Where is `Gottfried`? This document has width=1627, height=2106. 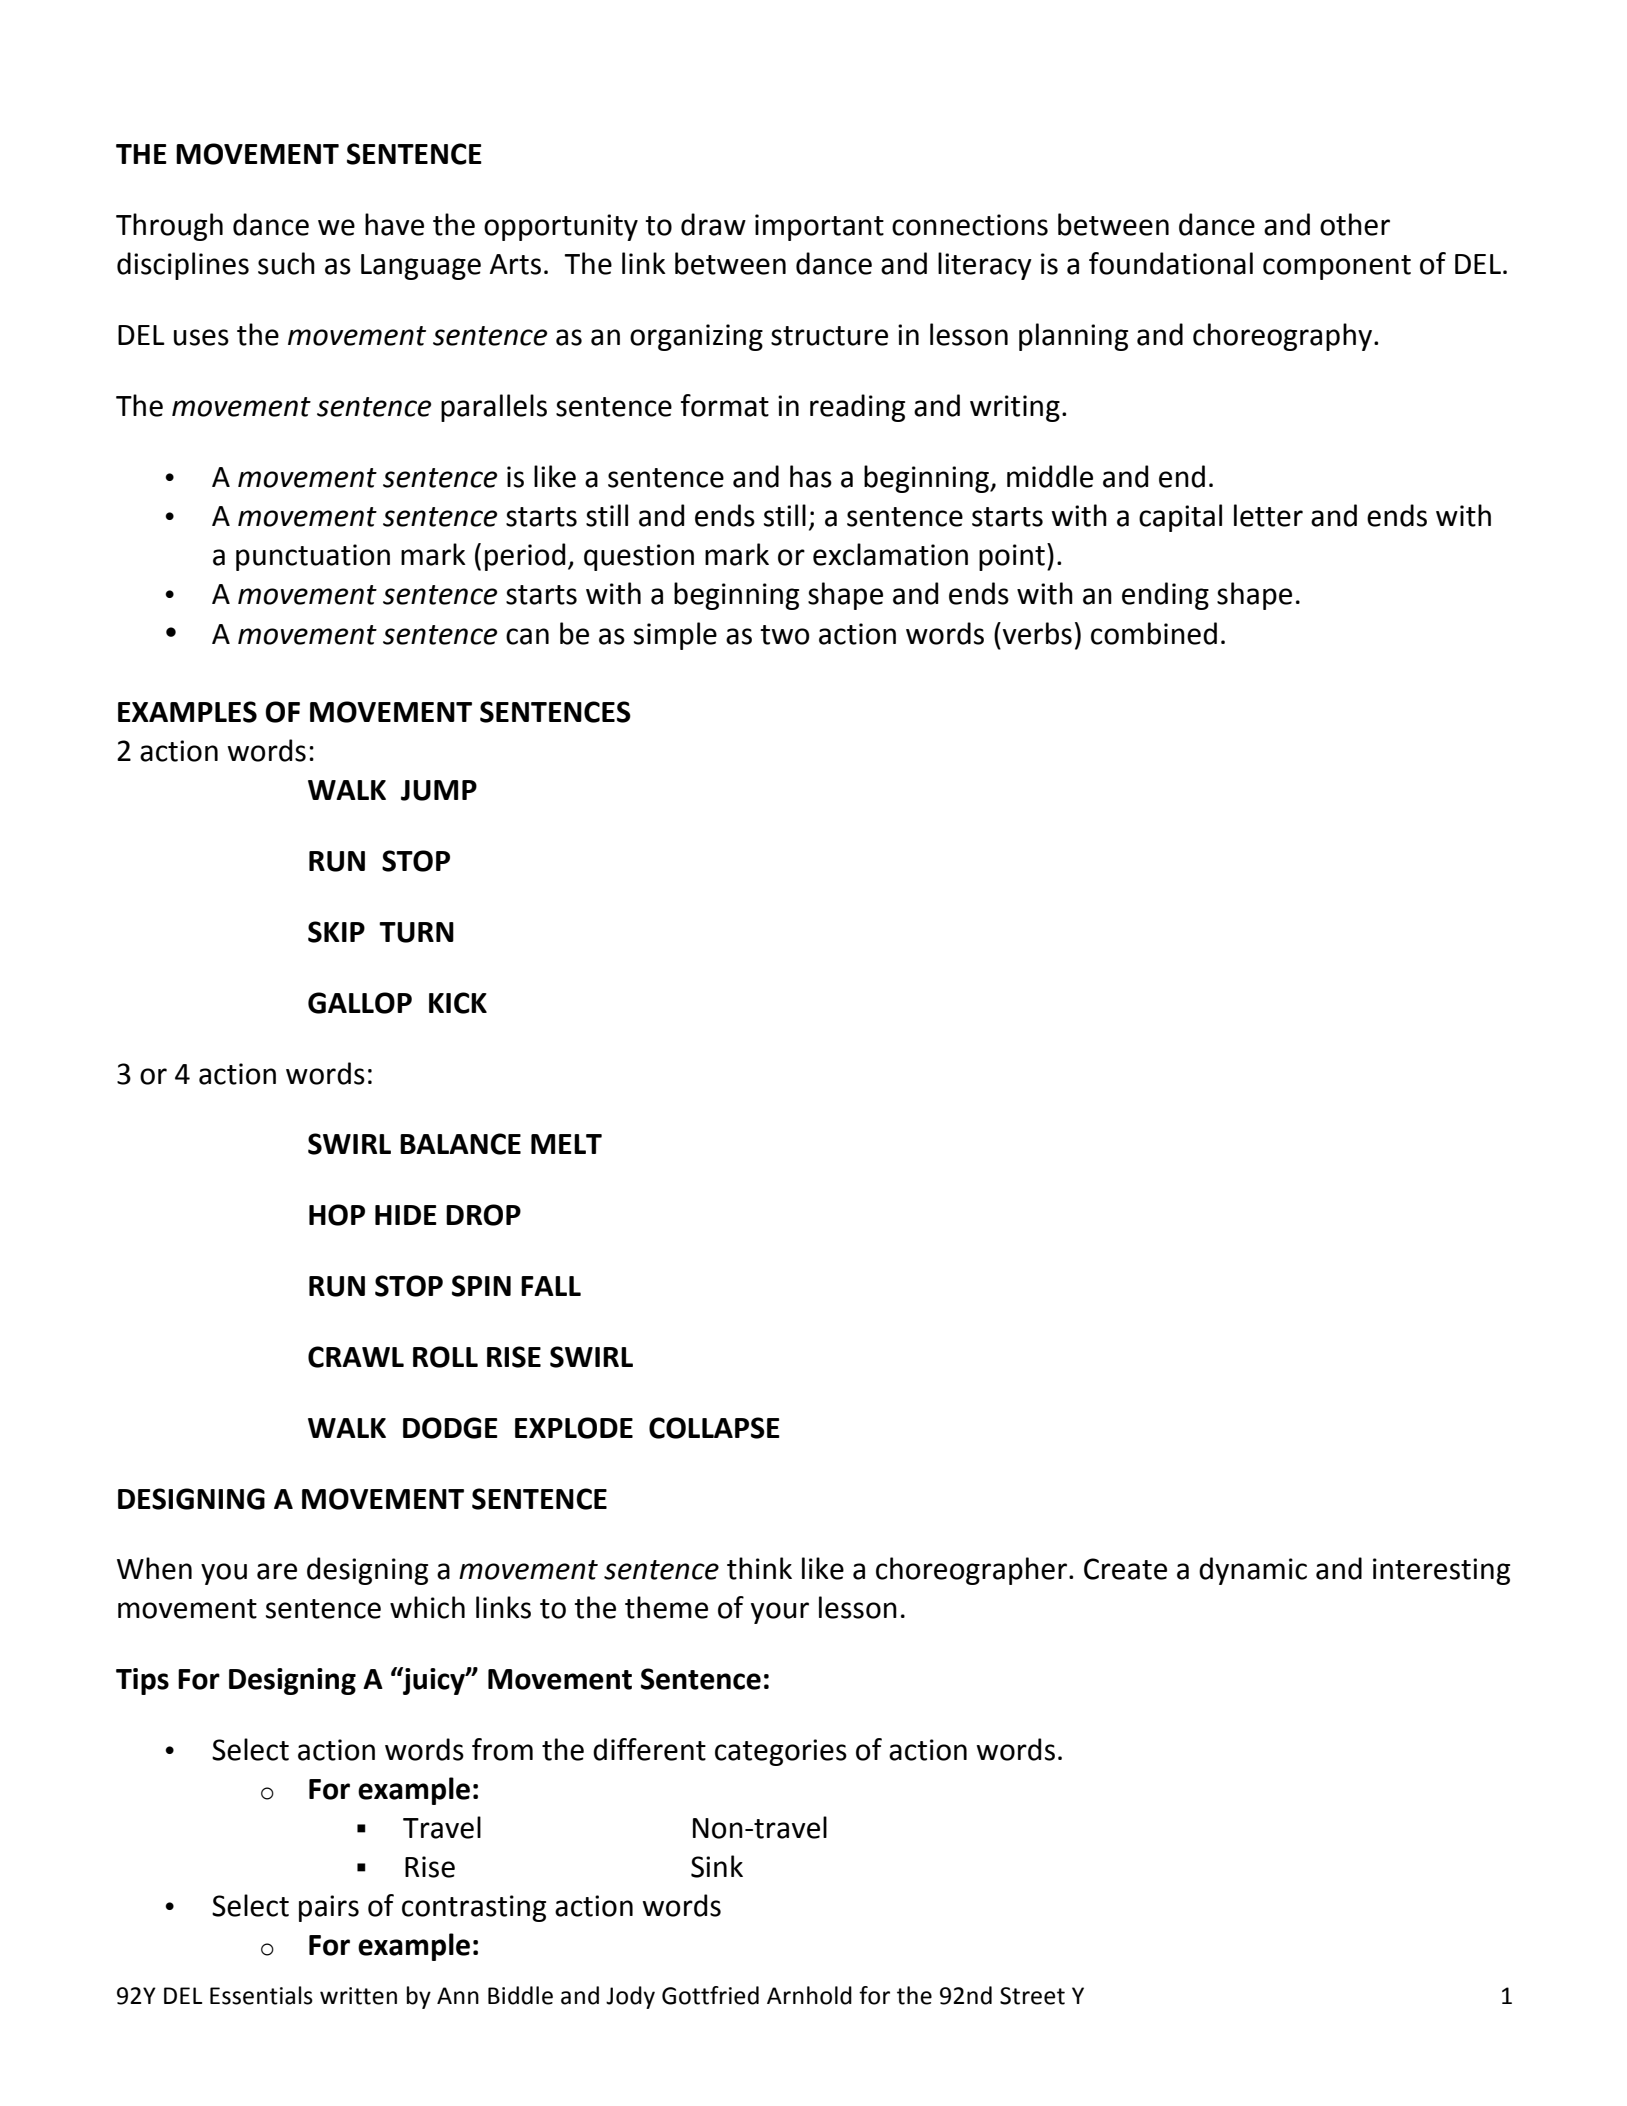
Gottfried is located at coordinates (710, 1995).
